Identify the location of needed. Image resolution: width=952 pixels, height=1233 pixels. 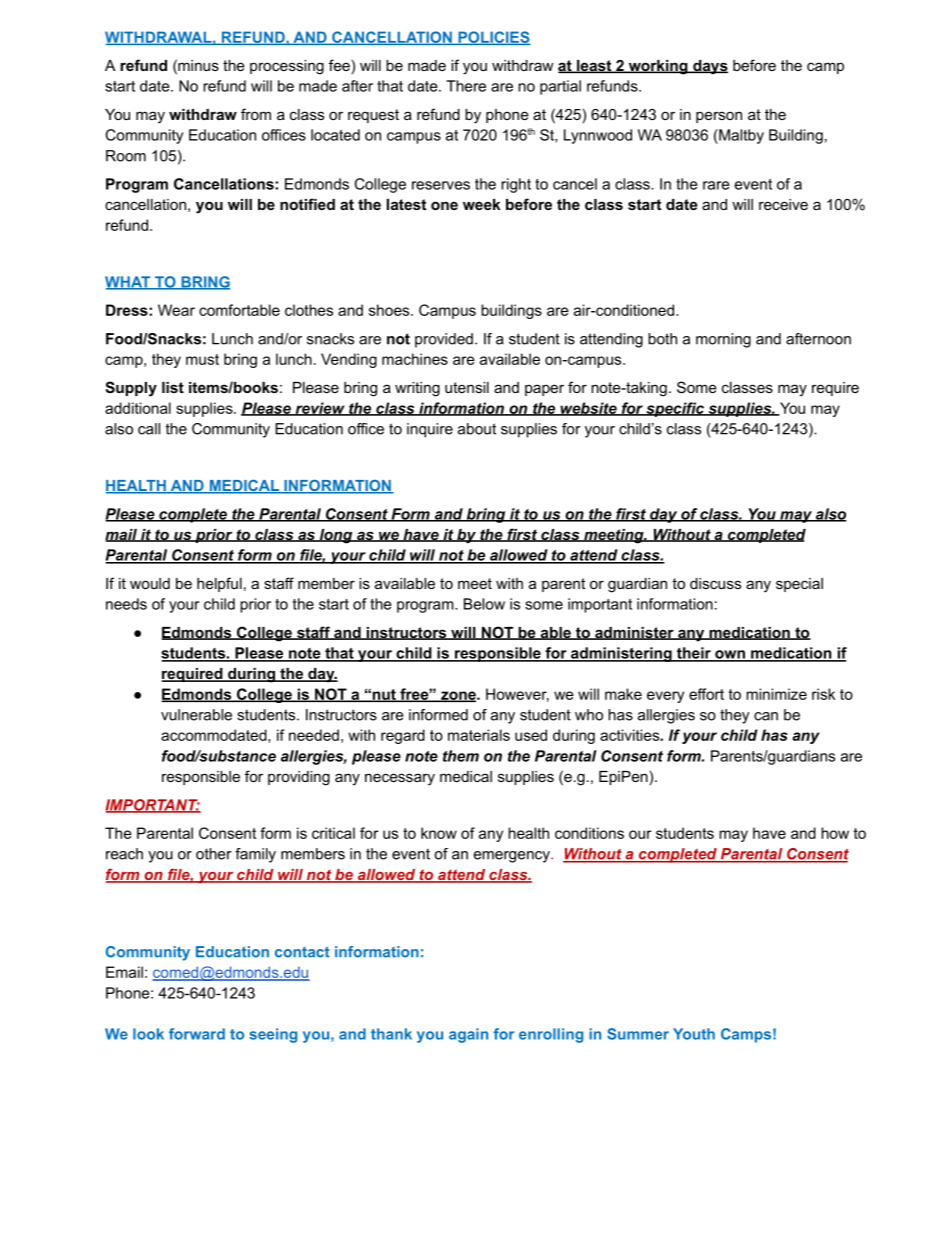
(314, 735).
